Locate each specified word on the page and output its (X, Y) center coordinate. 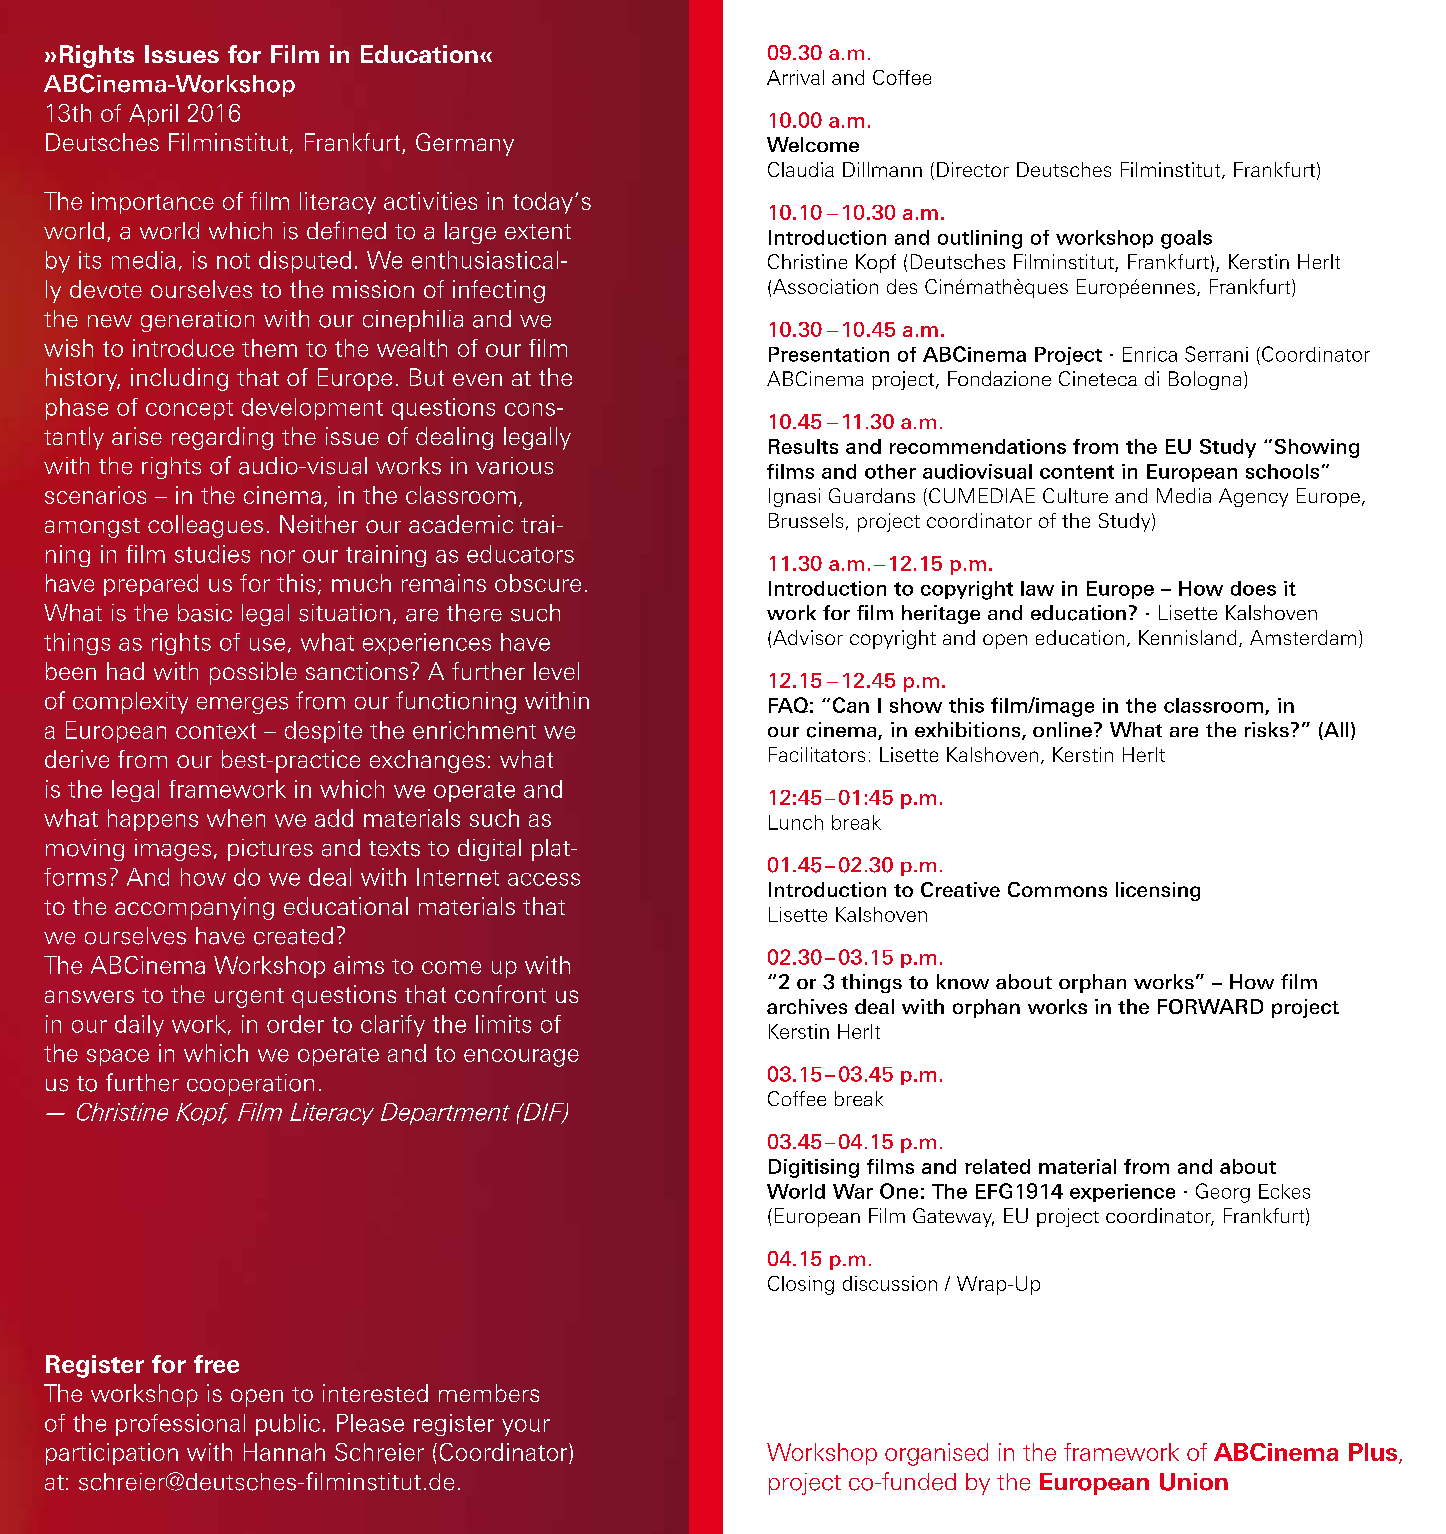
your (526, 1427)
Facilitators (817, 754)
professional (180, 1425)
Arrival (795, 77)
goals (1186, 239)
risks (1267, 729)
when (236, 818)
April (153, 115)
